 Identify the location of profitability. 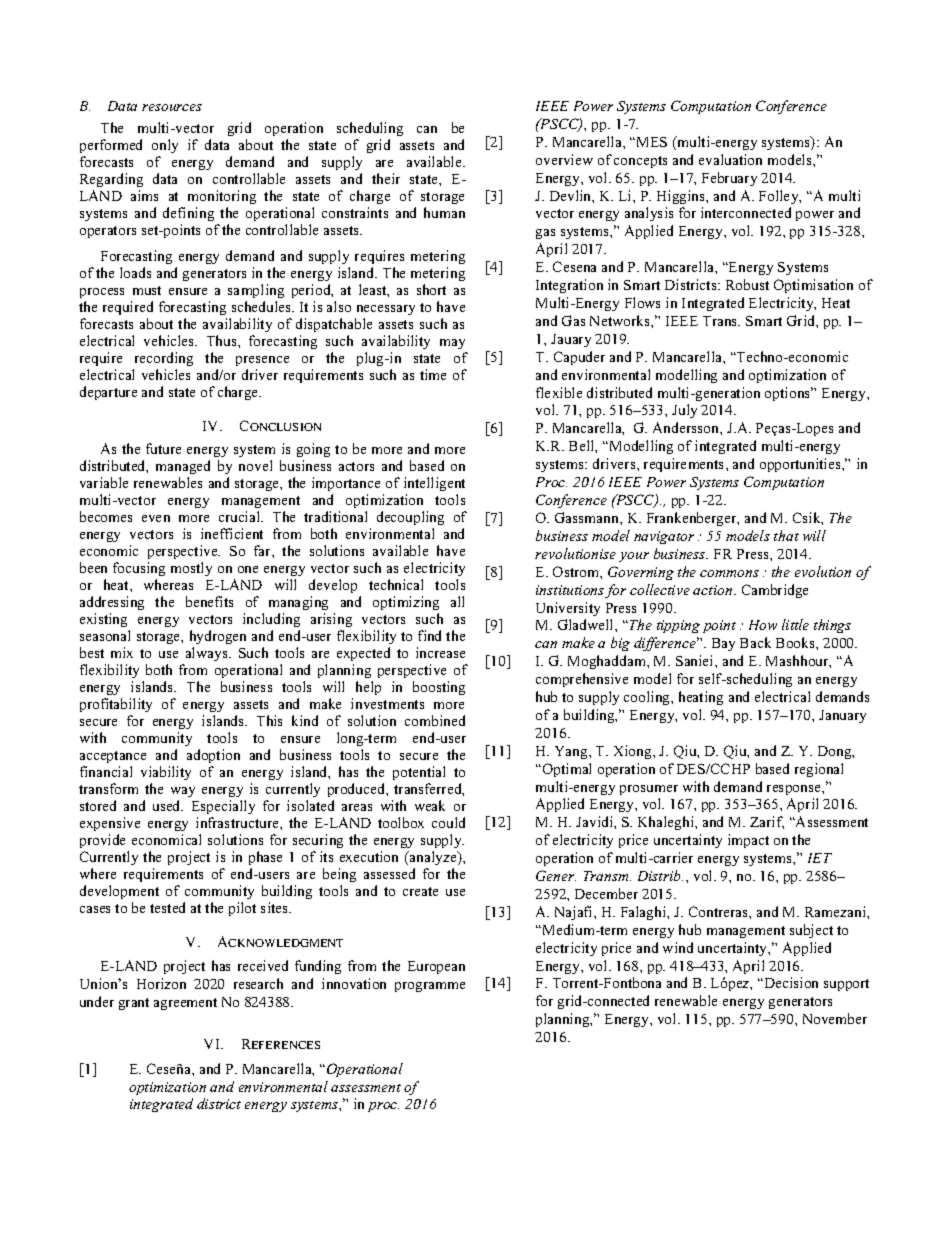
(116, 707).
